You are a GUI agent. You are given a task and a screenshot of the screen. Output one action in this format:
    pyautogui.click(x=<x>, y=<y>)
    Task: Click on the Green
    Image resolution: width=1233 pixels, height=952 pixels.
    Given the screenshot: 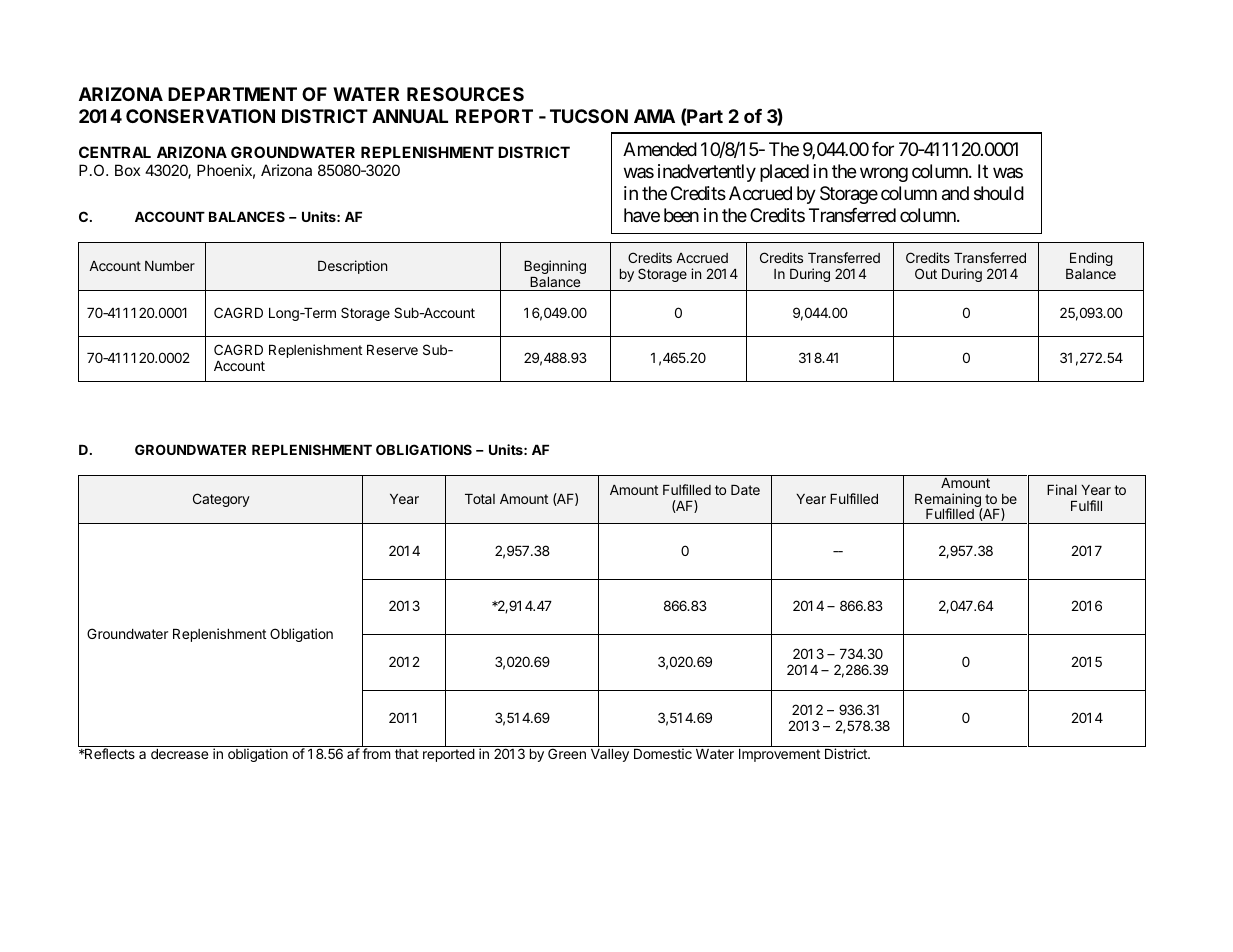 What is the action you would take?
    pyautogui.click(x=567, y=753)
